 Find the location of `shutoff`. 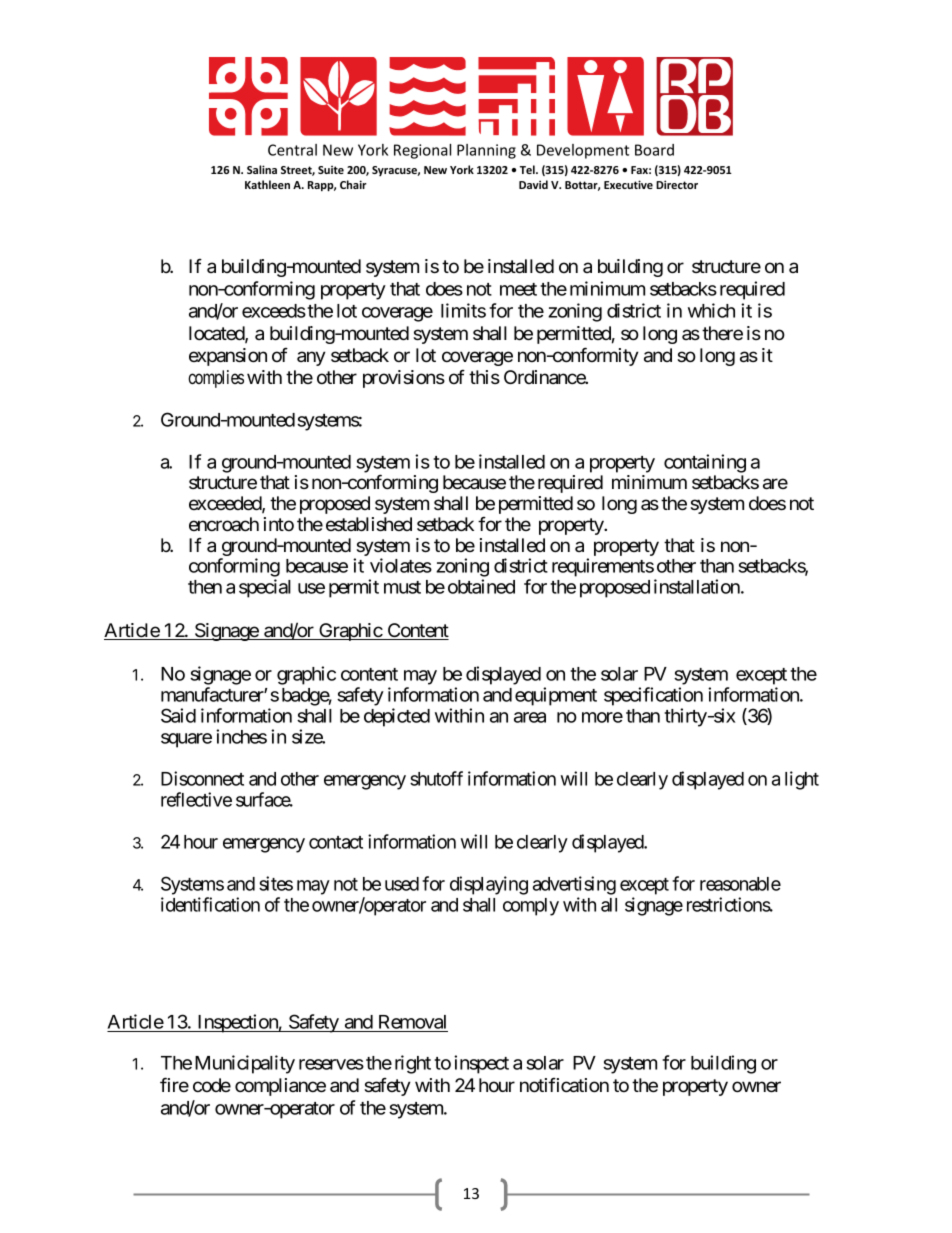

shutoff is located at coordinates (436, 778).
